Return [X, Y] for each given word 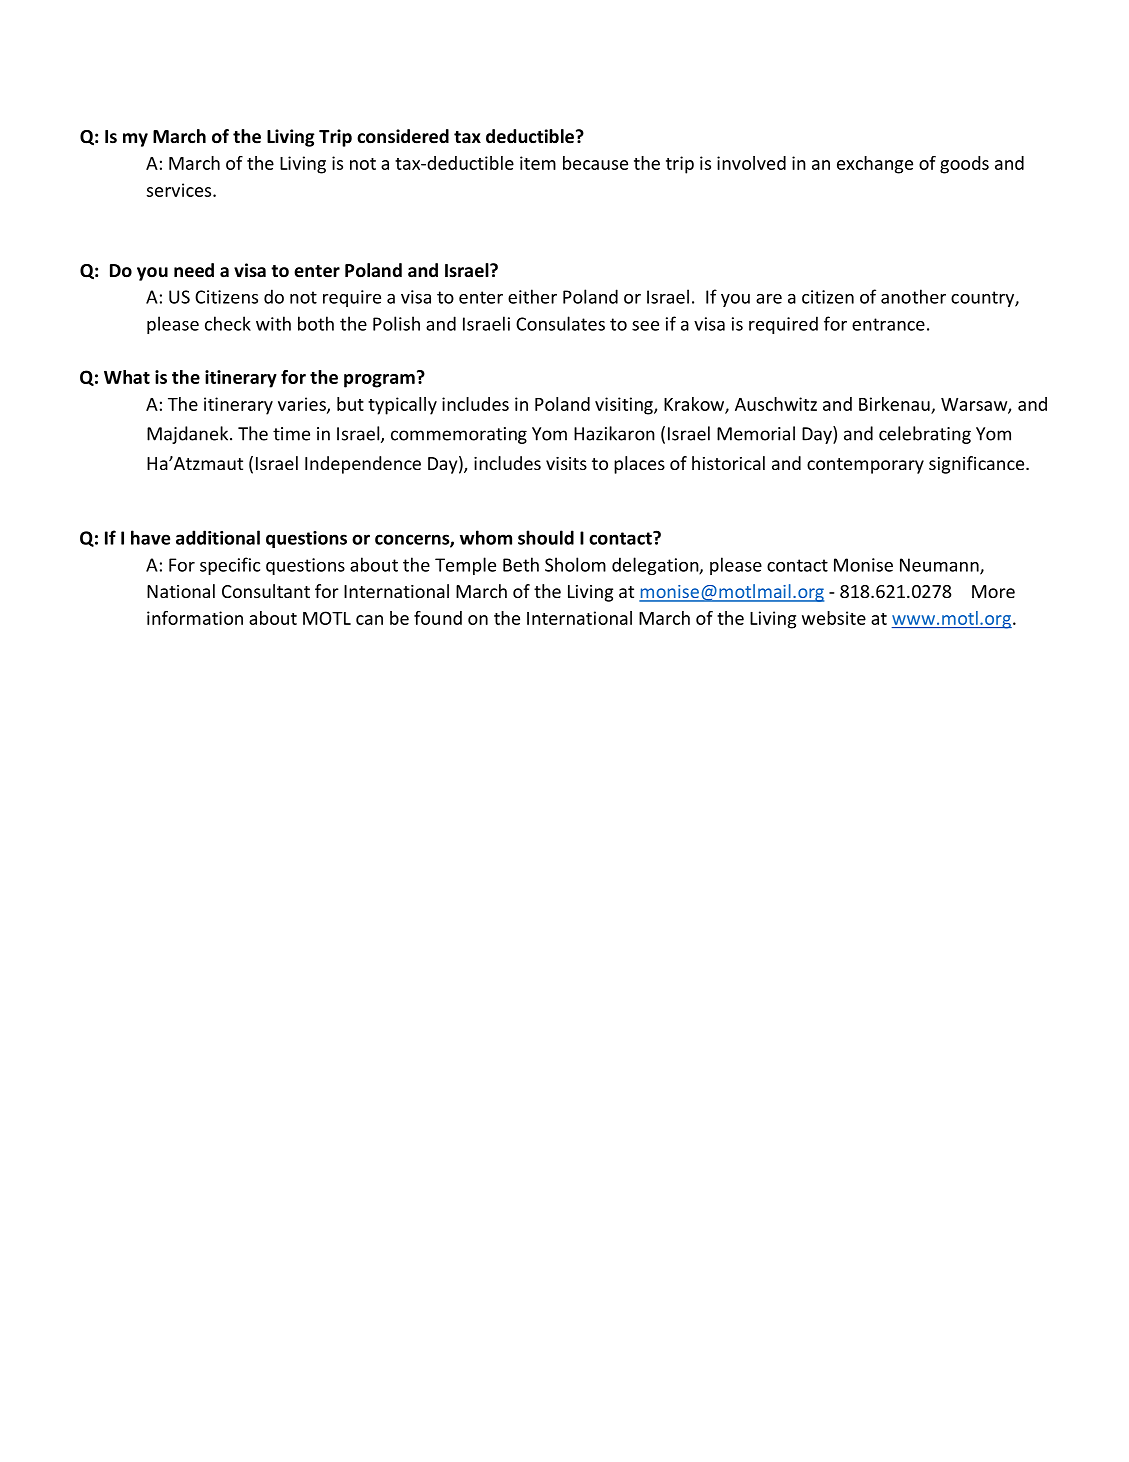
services [180, 190]
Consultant [266, 591]
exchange [875, 165]
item [538, 163]
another [913, 296]
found [438, 618]
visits [566, 463]
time [291, 434]
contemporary [865, 466]
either [532, 296]
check [228, 323]
